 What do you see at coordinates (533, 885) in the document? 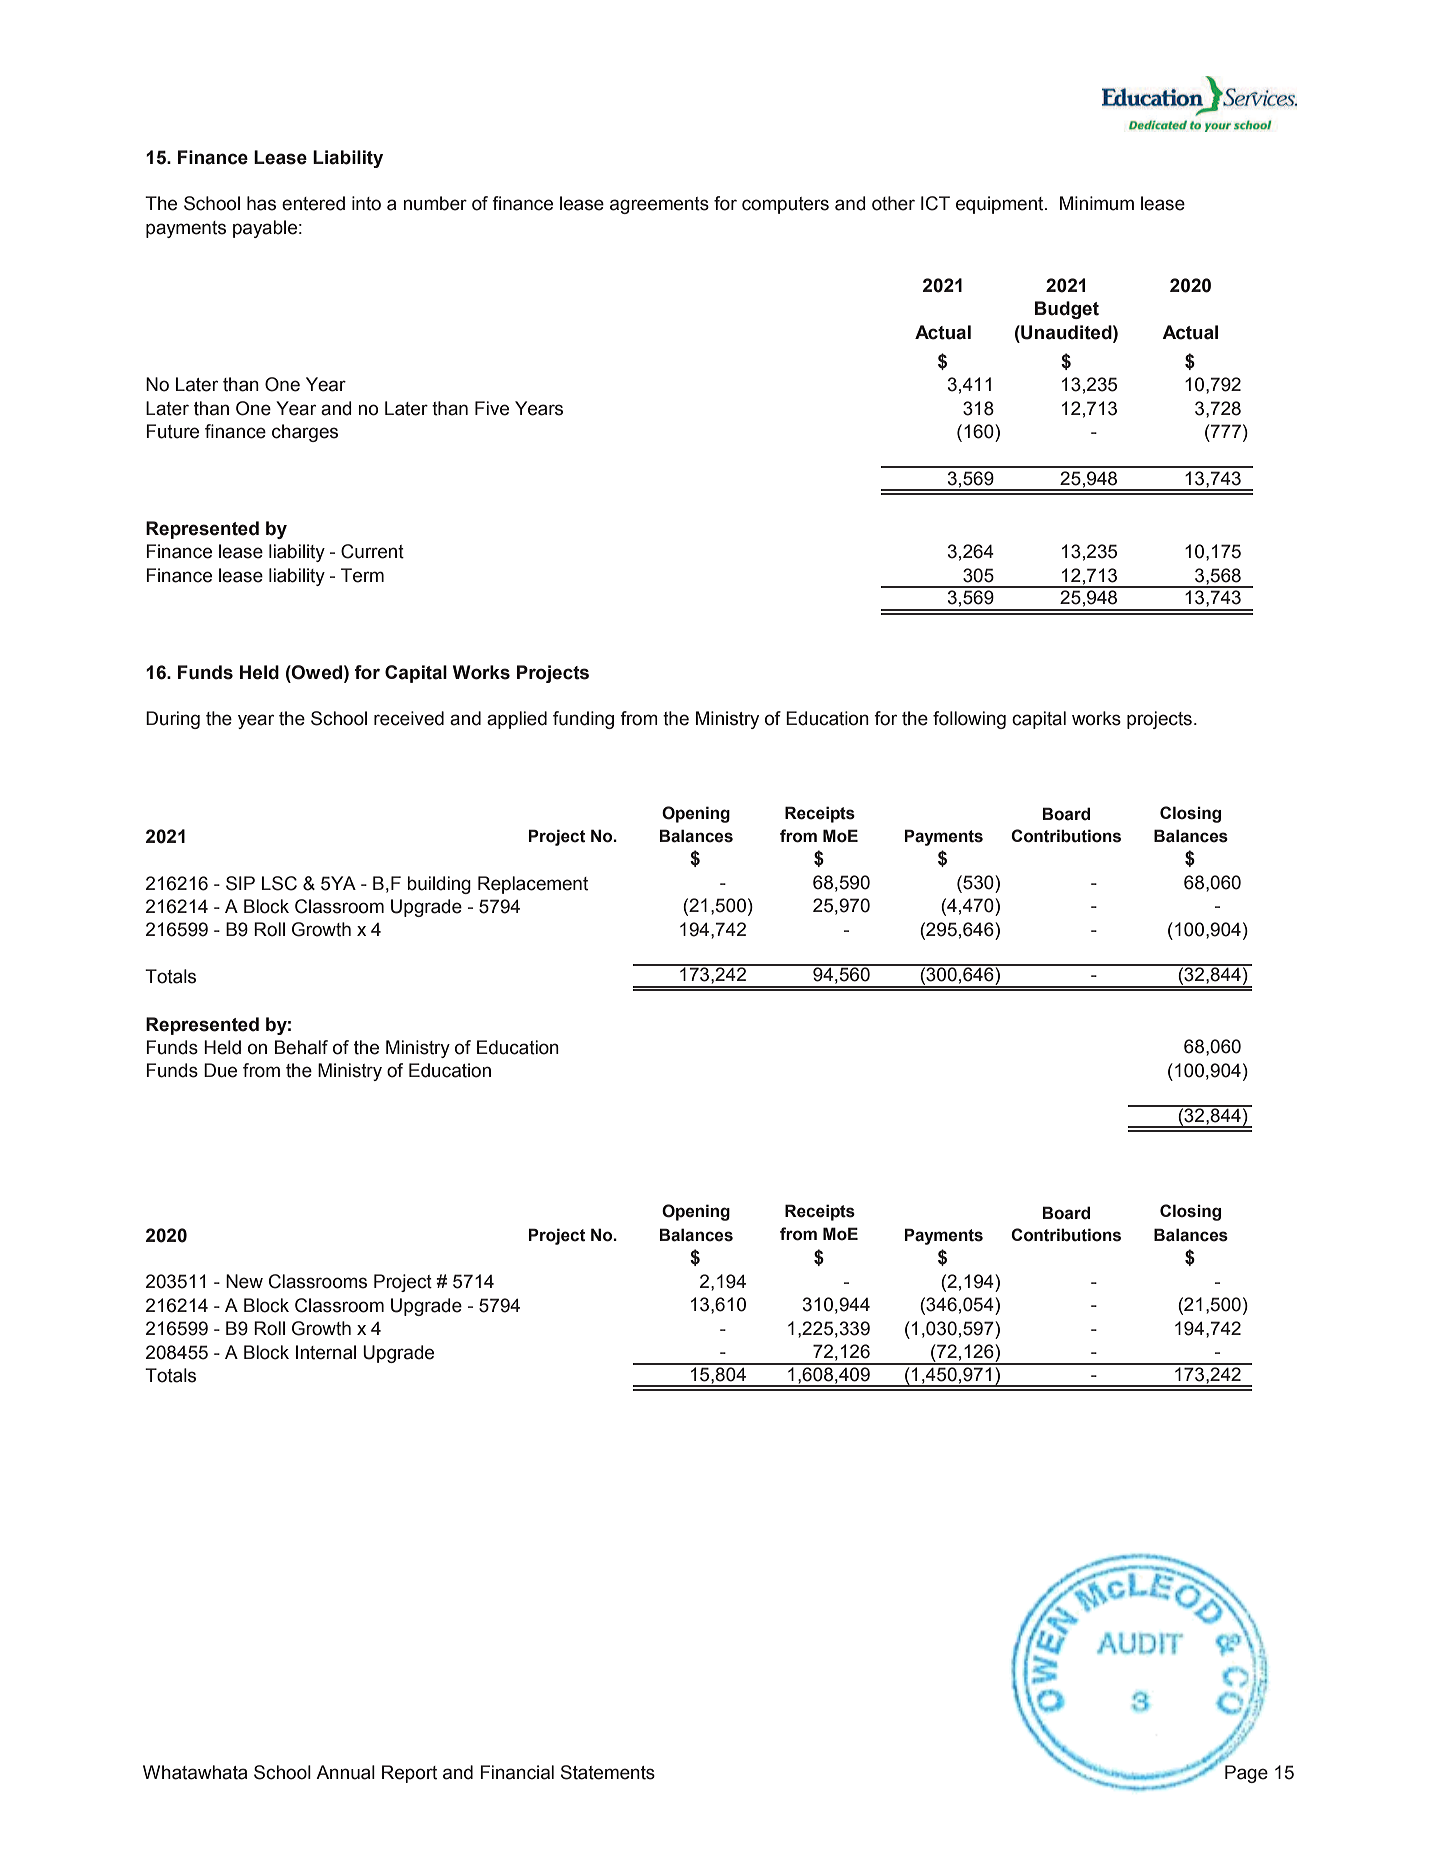
I see `Replacement` at bounding box center [533, 885].
